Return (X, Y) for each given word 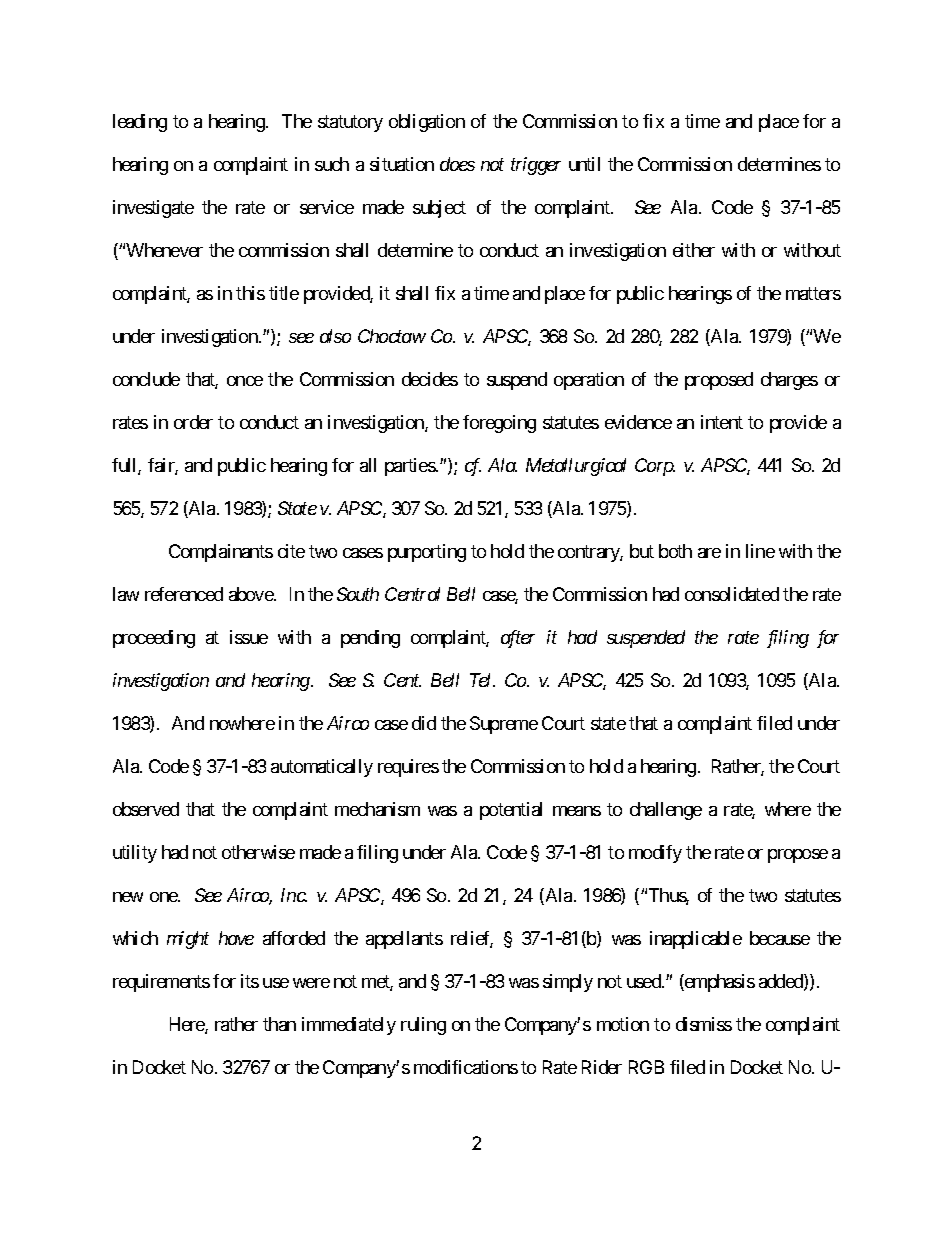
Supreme (504, 725)
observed (146, 809)
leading (140, 123)
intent (722, 422)
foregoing (499, 424)
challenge (666, 811)
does (457, 164)
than (279, 1024)
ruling (423, 1026)
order (193, 422)
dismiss (704, 1024)
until (584, 164)
